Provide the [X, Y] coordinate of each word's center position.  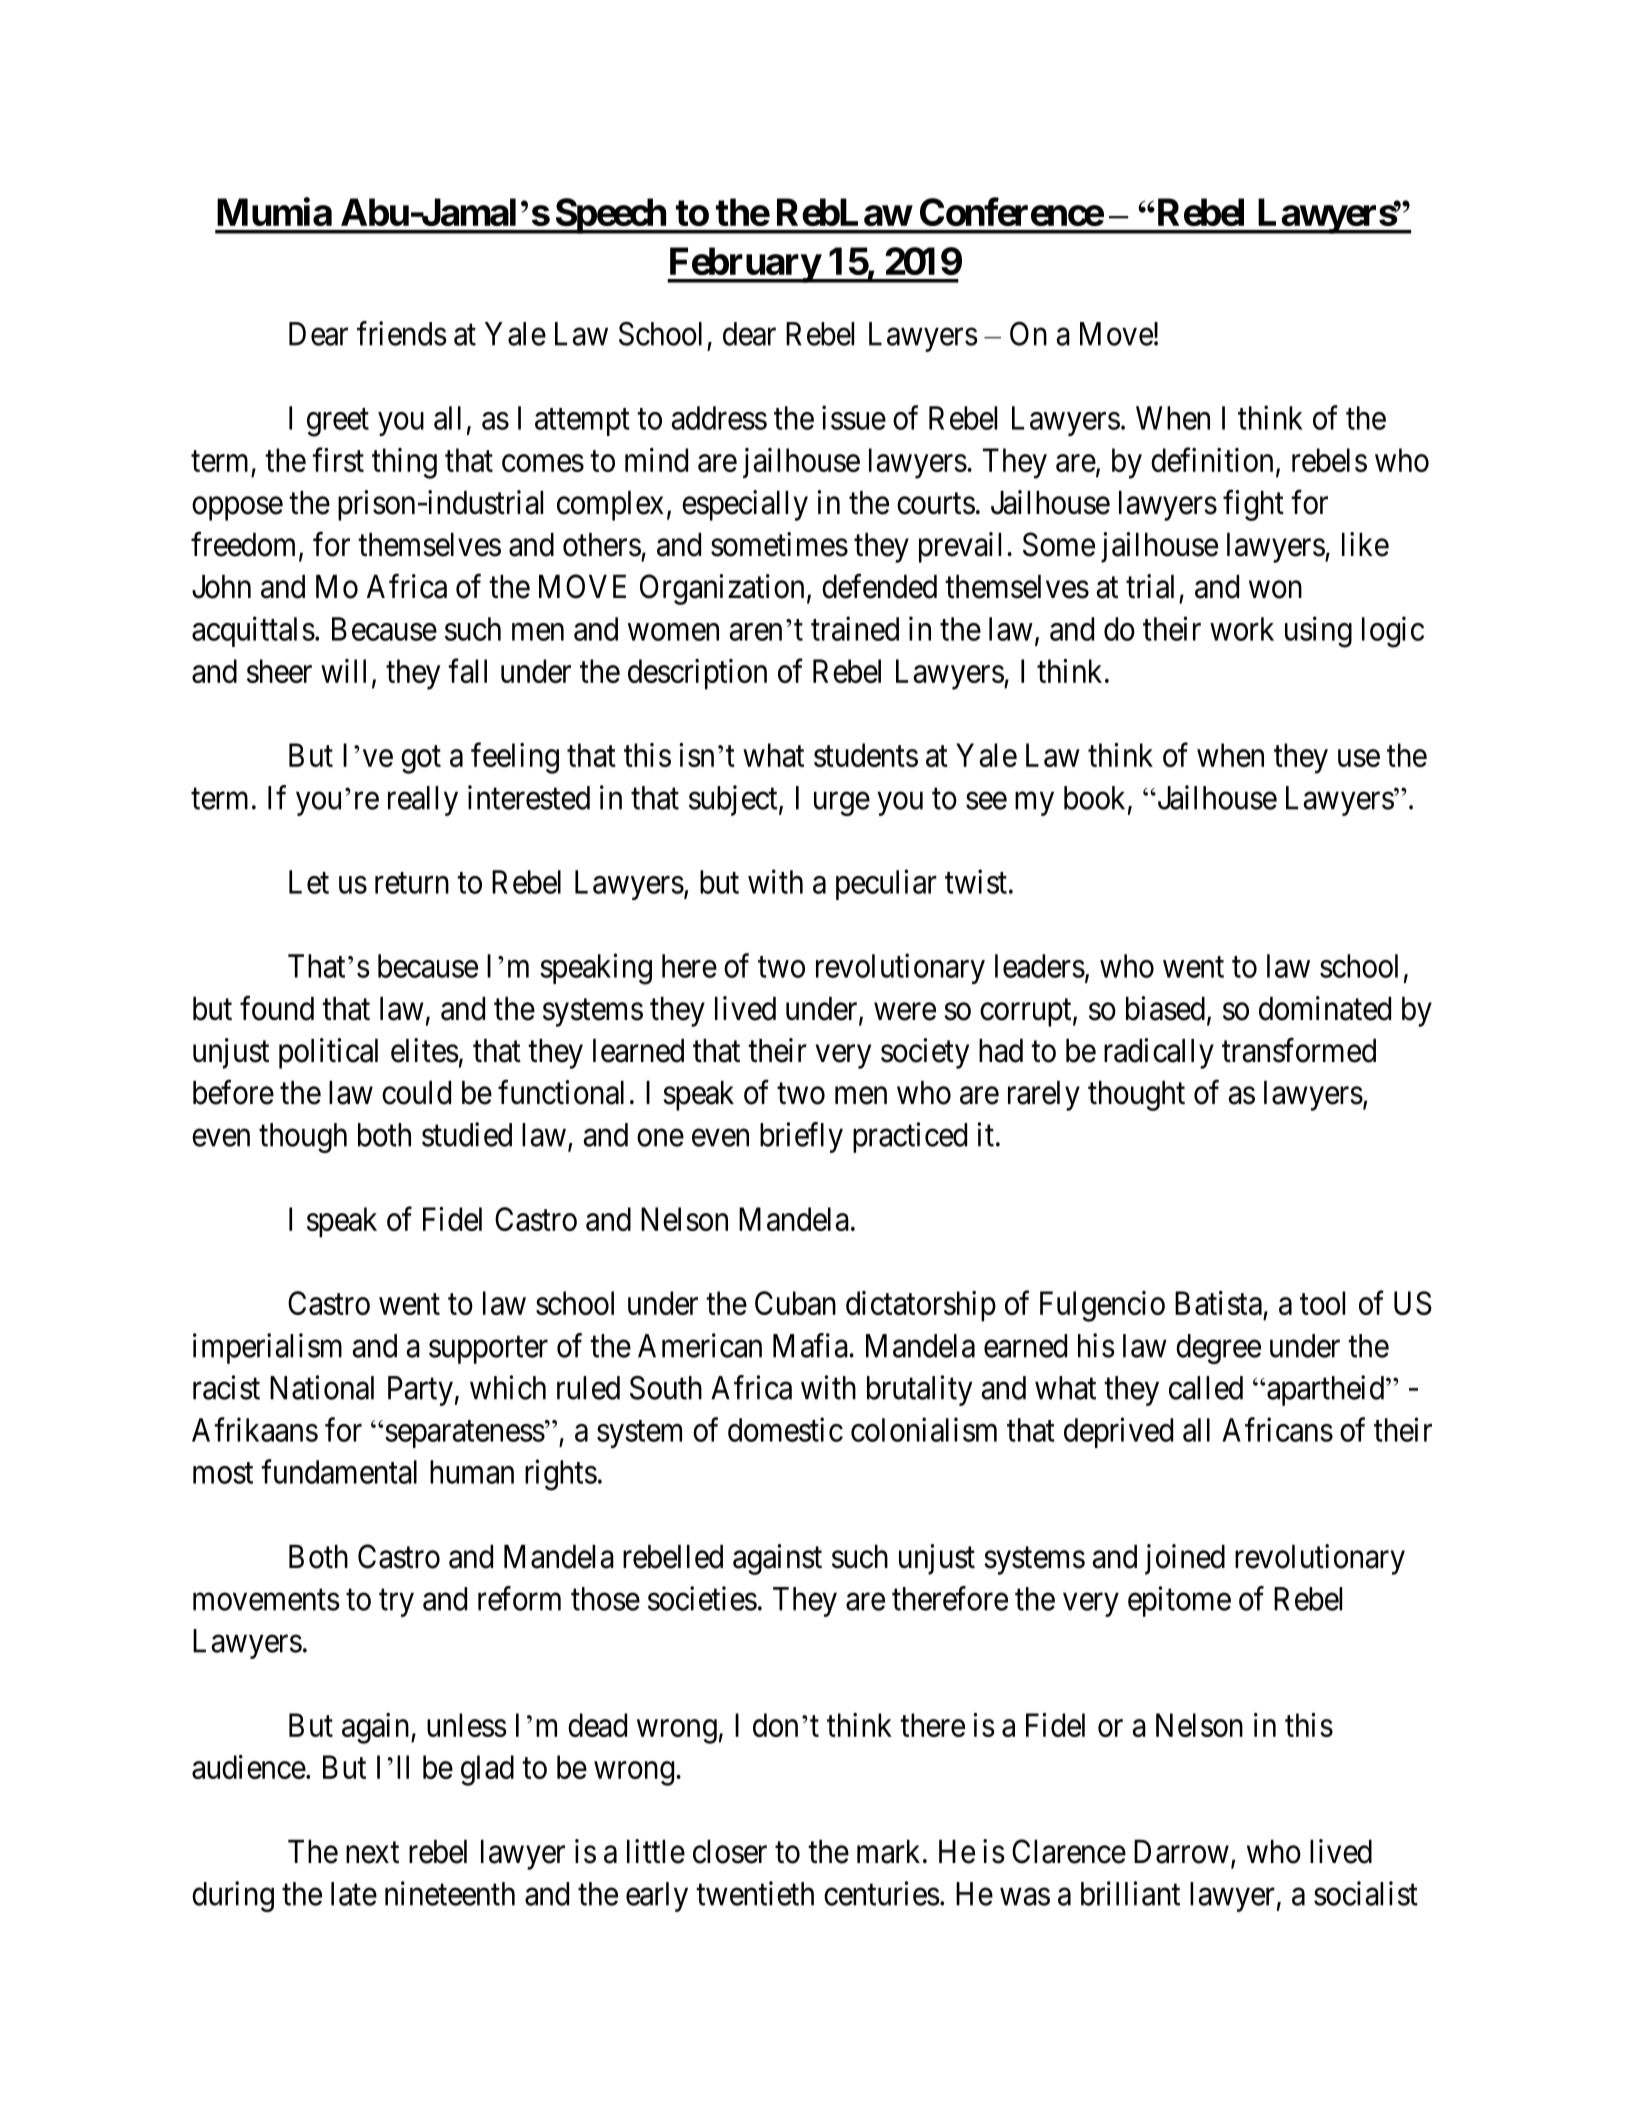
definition [1212, 460]
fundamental [339, 1471]
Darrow [1181, 1852]
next [372, 1853]
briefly [801, 1137]
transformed [1299, 1050]
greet [338, 423]
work [1242, 629]
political [328, 1053]
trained [855, 628]
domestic [785, 1429]
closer [730, 1852]
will [343, 671]
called [1206, 1388]
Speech [610, 216]
